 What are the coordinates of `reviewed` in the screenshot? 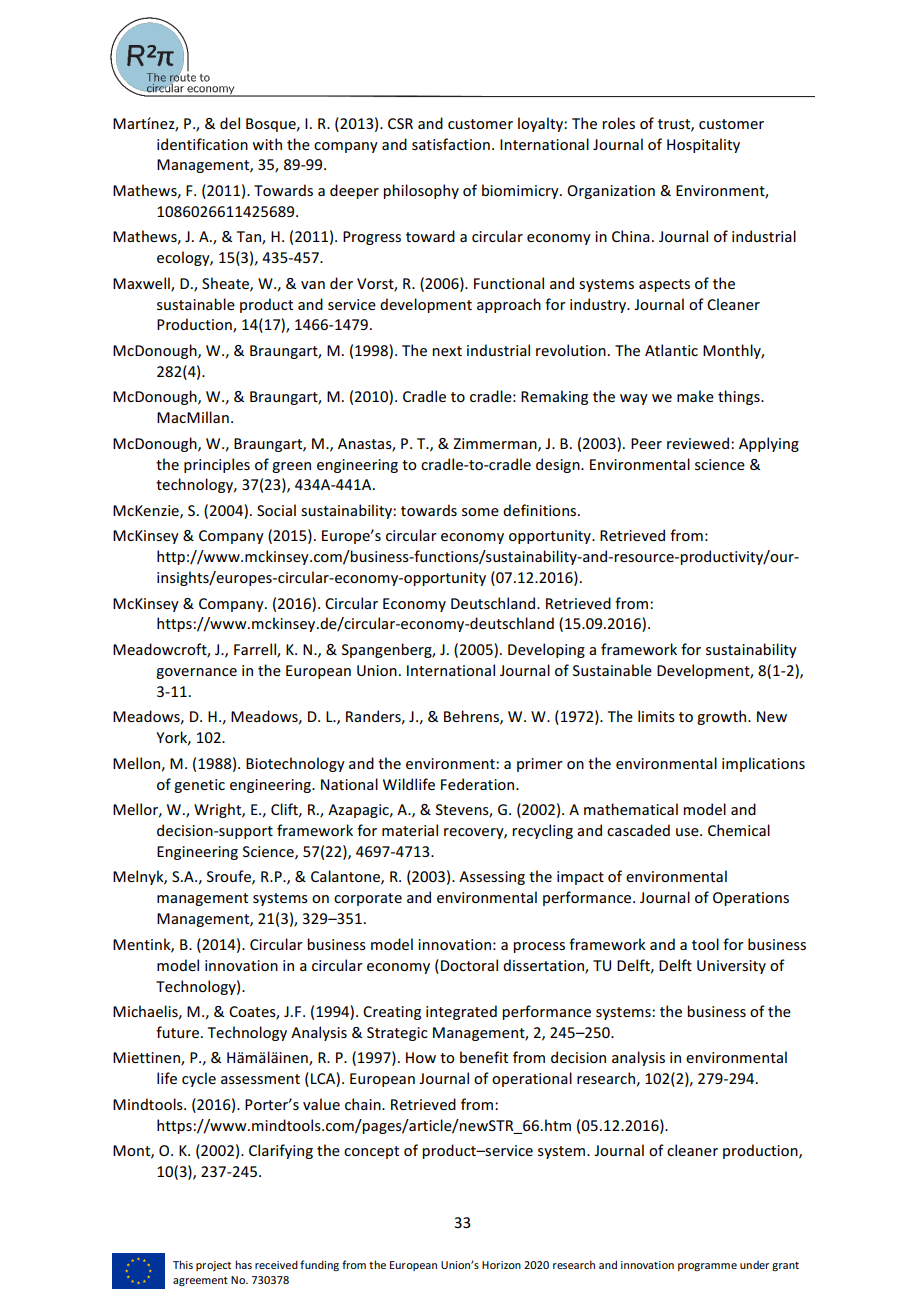 It's located at (698, 443).
